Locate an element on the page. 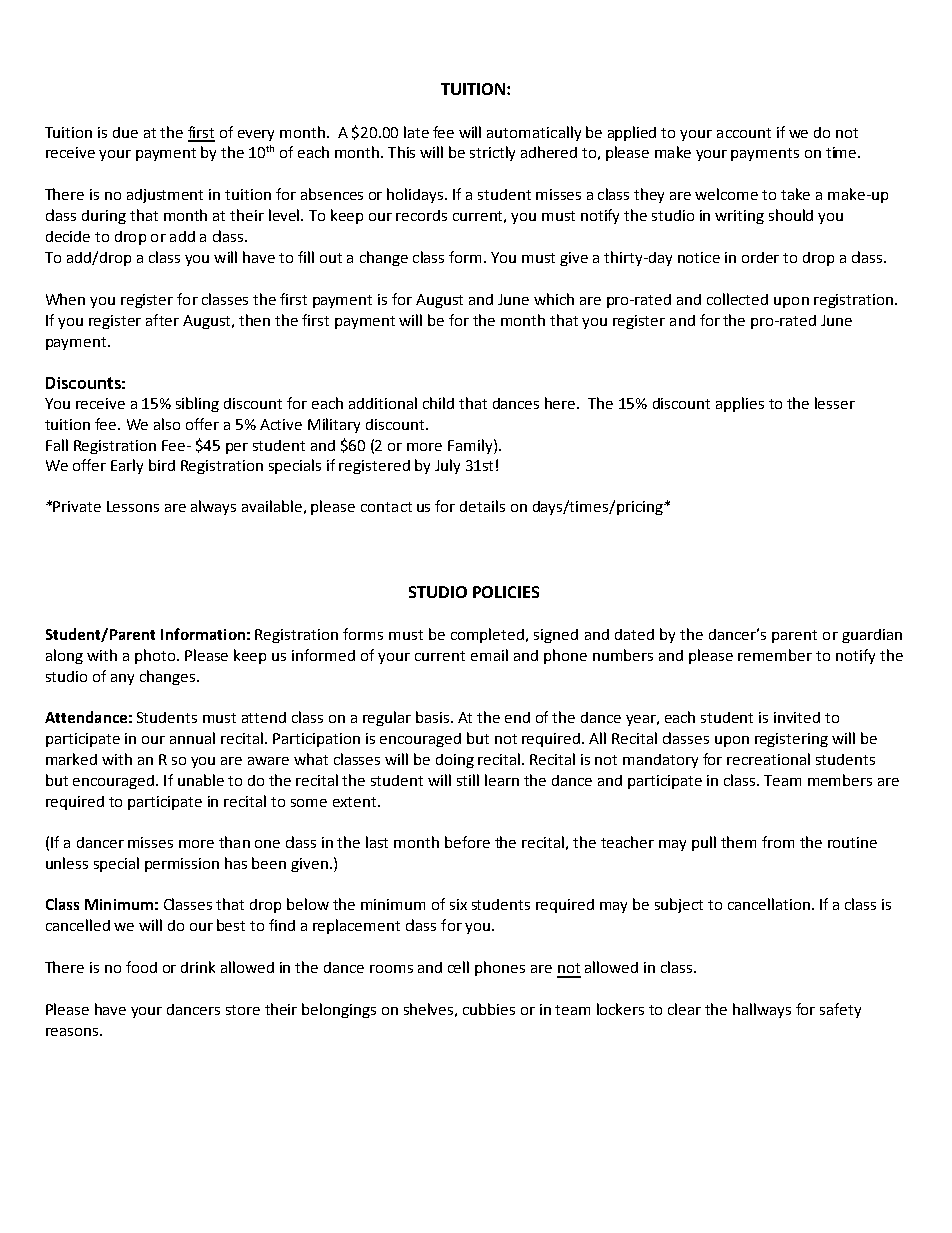 This page has width=952, height=1233. Lessons is located at coordinates (133, 506).
